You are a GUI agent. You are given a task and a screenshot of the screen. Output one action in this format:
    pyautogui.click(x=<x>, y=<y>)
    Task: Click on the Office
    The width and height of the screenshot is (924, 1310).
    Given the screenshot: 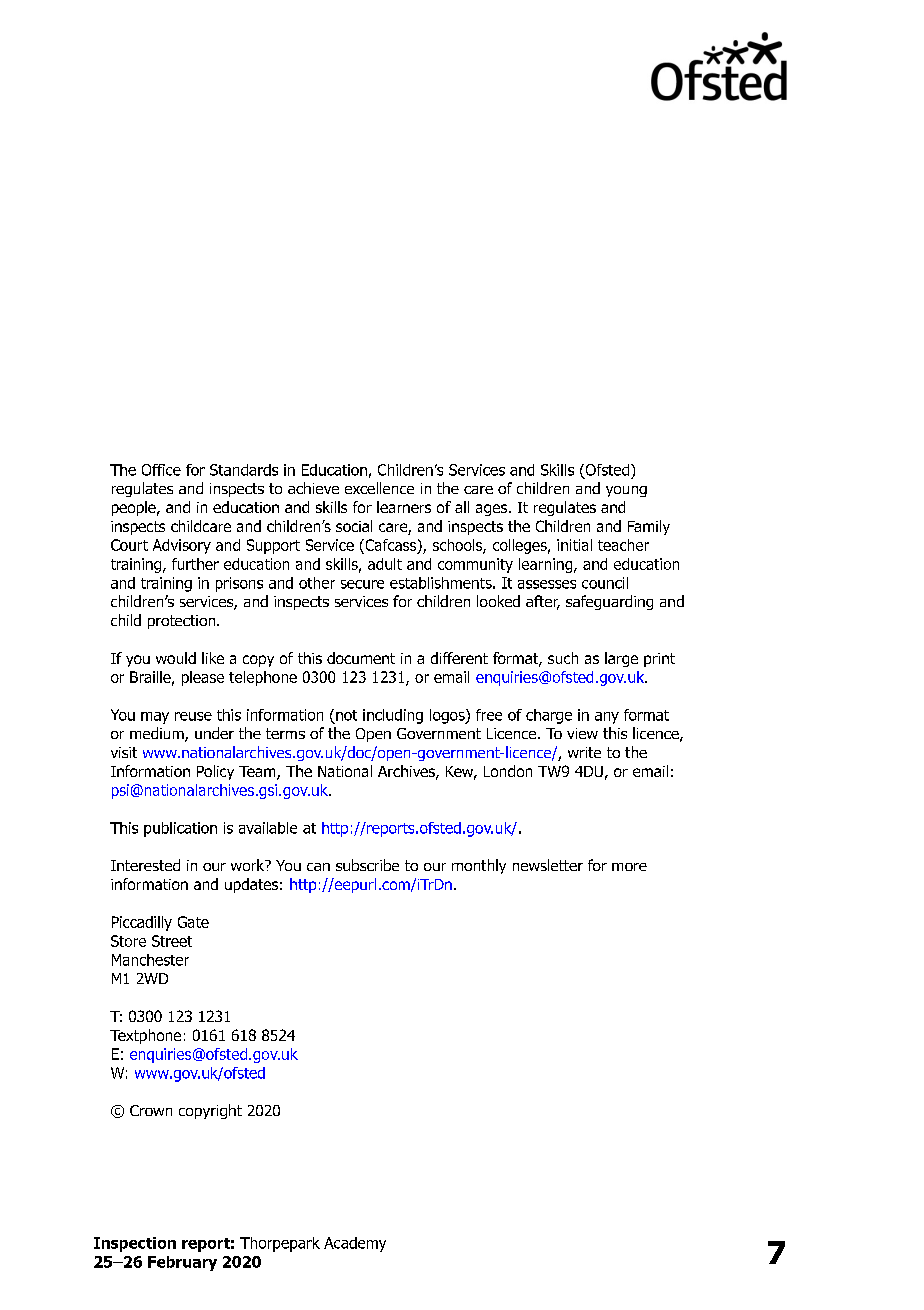 What is the action you would take?
    pyautogui.click(x=161, y=470)
